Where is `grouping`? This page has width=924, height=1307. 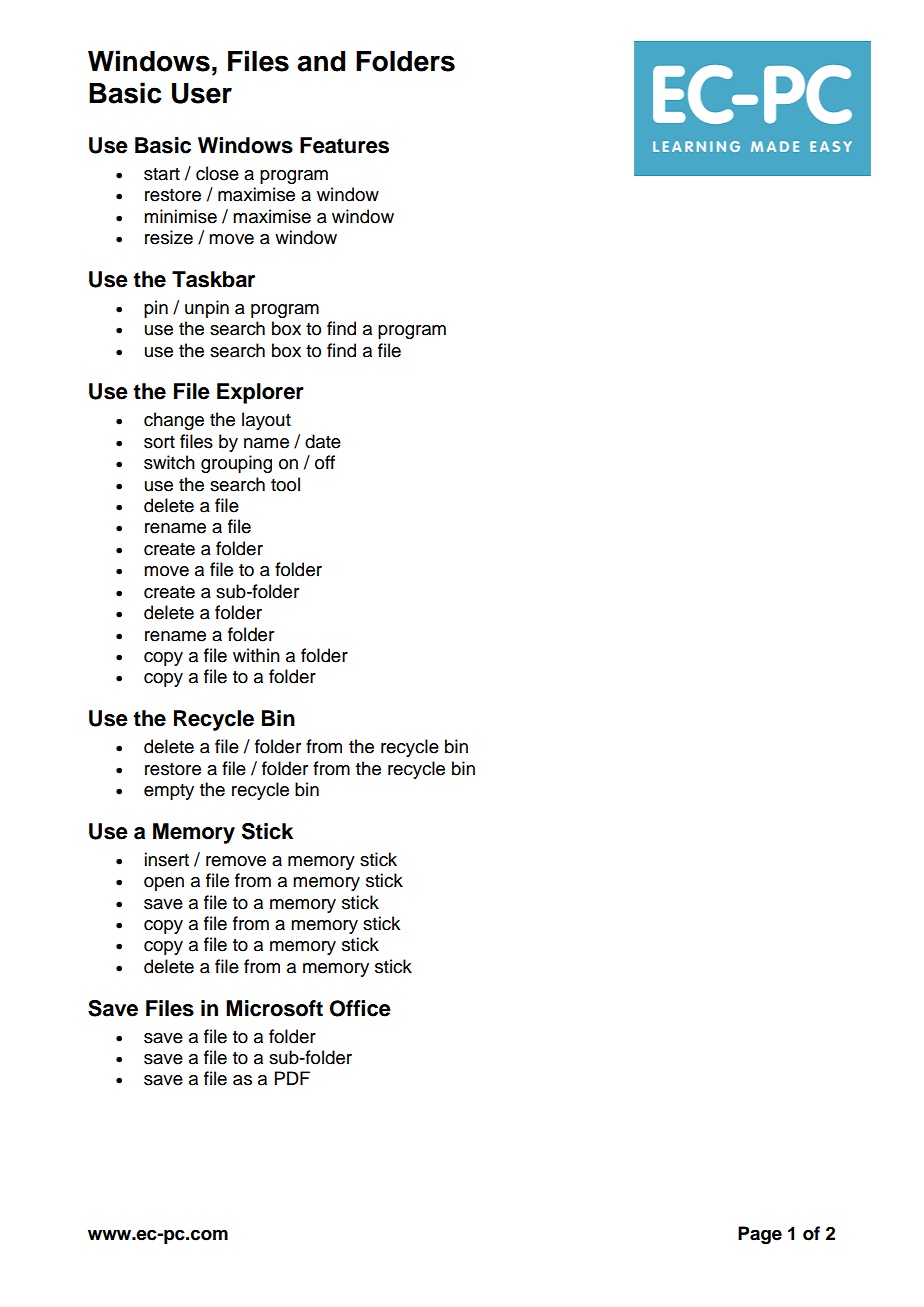 grouping is located at coordinates (236, 464).
